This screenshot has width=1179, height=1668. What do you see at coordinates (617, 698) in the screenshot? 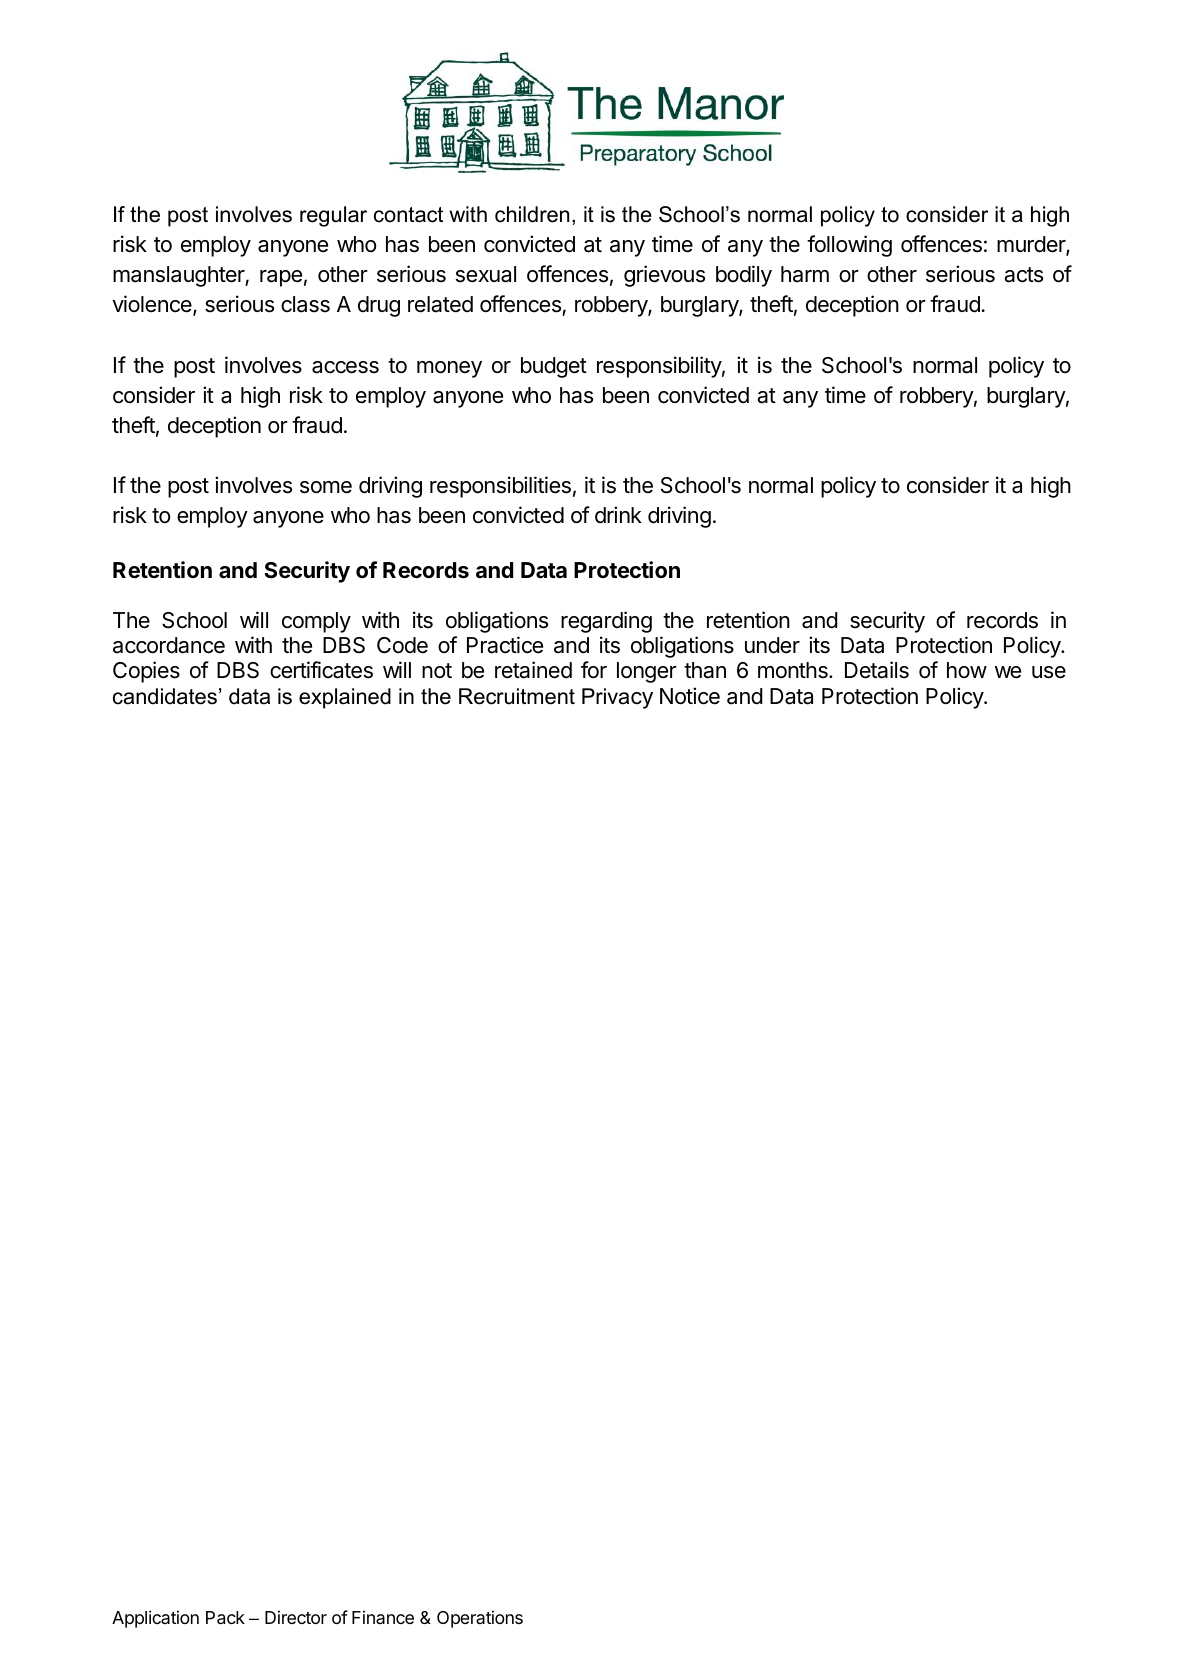
I see `Privacy` at bounding box center [617, 698].
